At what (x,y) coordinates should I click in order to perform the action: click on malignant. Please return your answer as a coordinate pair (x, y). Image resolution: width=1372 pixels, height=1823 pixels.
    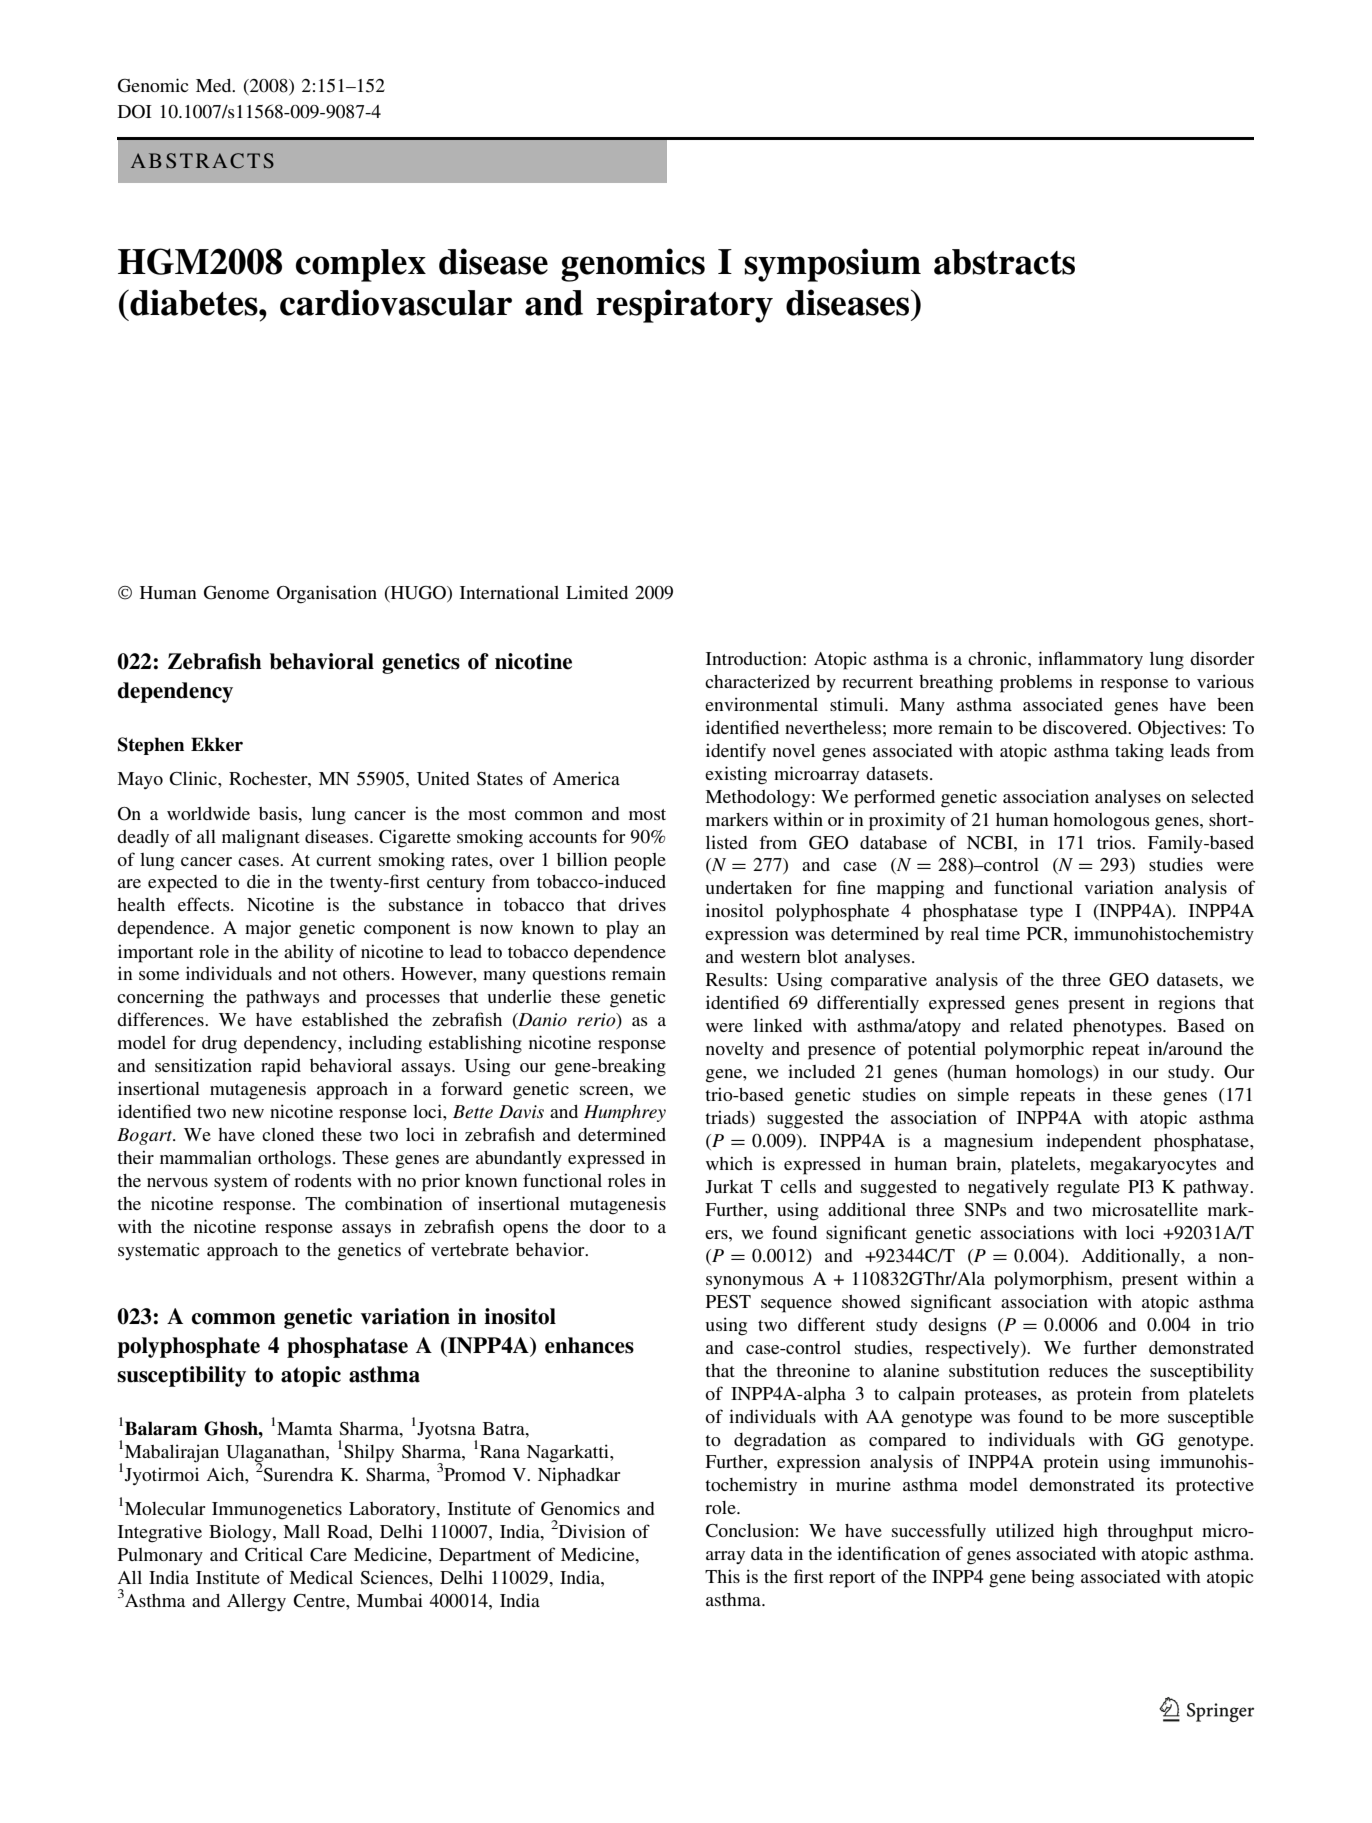
    Looking at the image, I should click on (261, 838).
